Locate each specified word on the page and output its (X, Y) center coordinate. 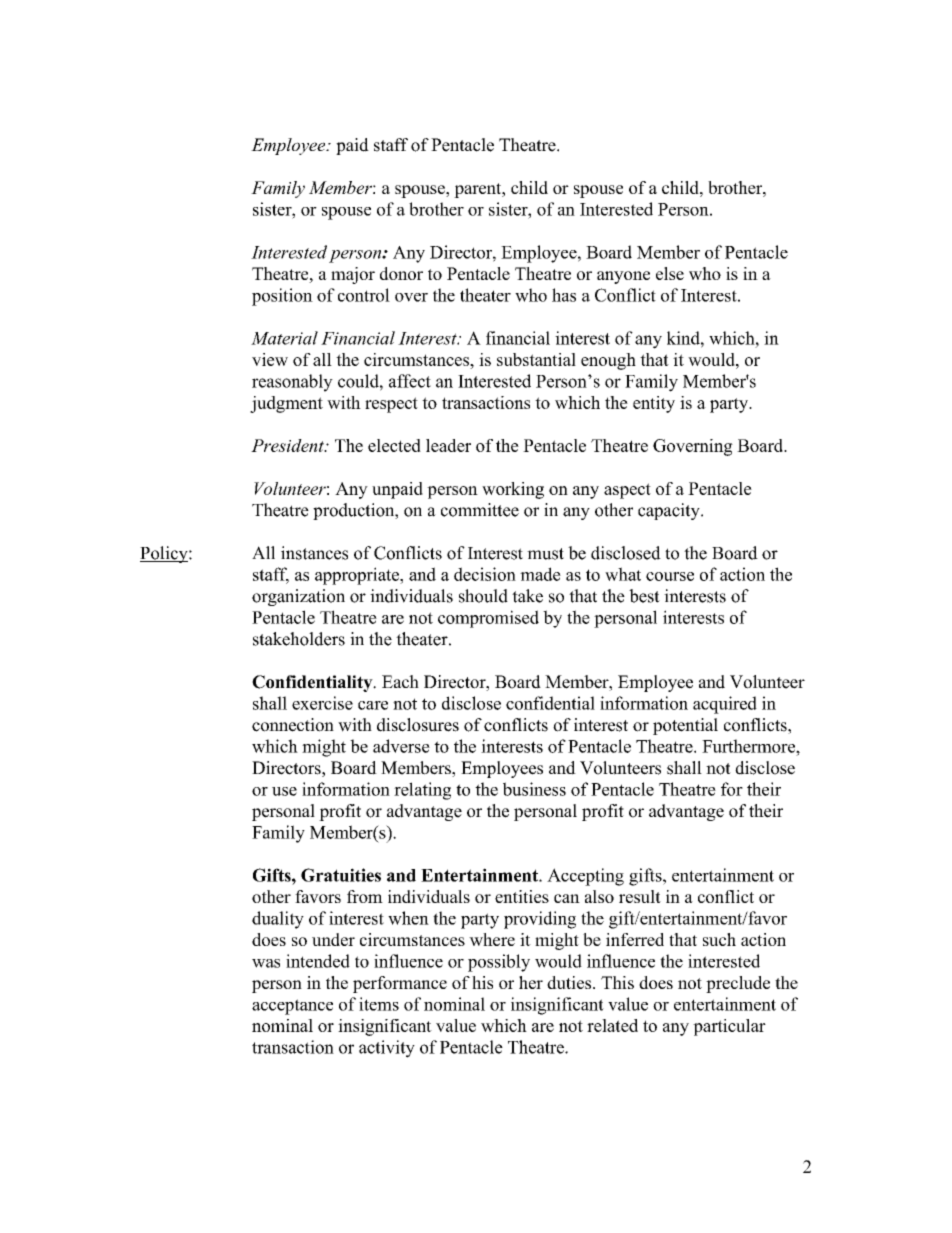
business (534, 789)
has (564, 295)
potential (685, 726)
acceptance (292, 1007)
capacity (670, 511)
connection (293, 725)
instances (314, 553)
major (353, 275)
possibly (499, 963)
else (670, 273)
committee (480, 510)
